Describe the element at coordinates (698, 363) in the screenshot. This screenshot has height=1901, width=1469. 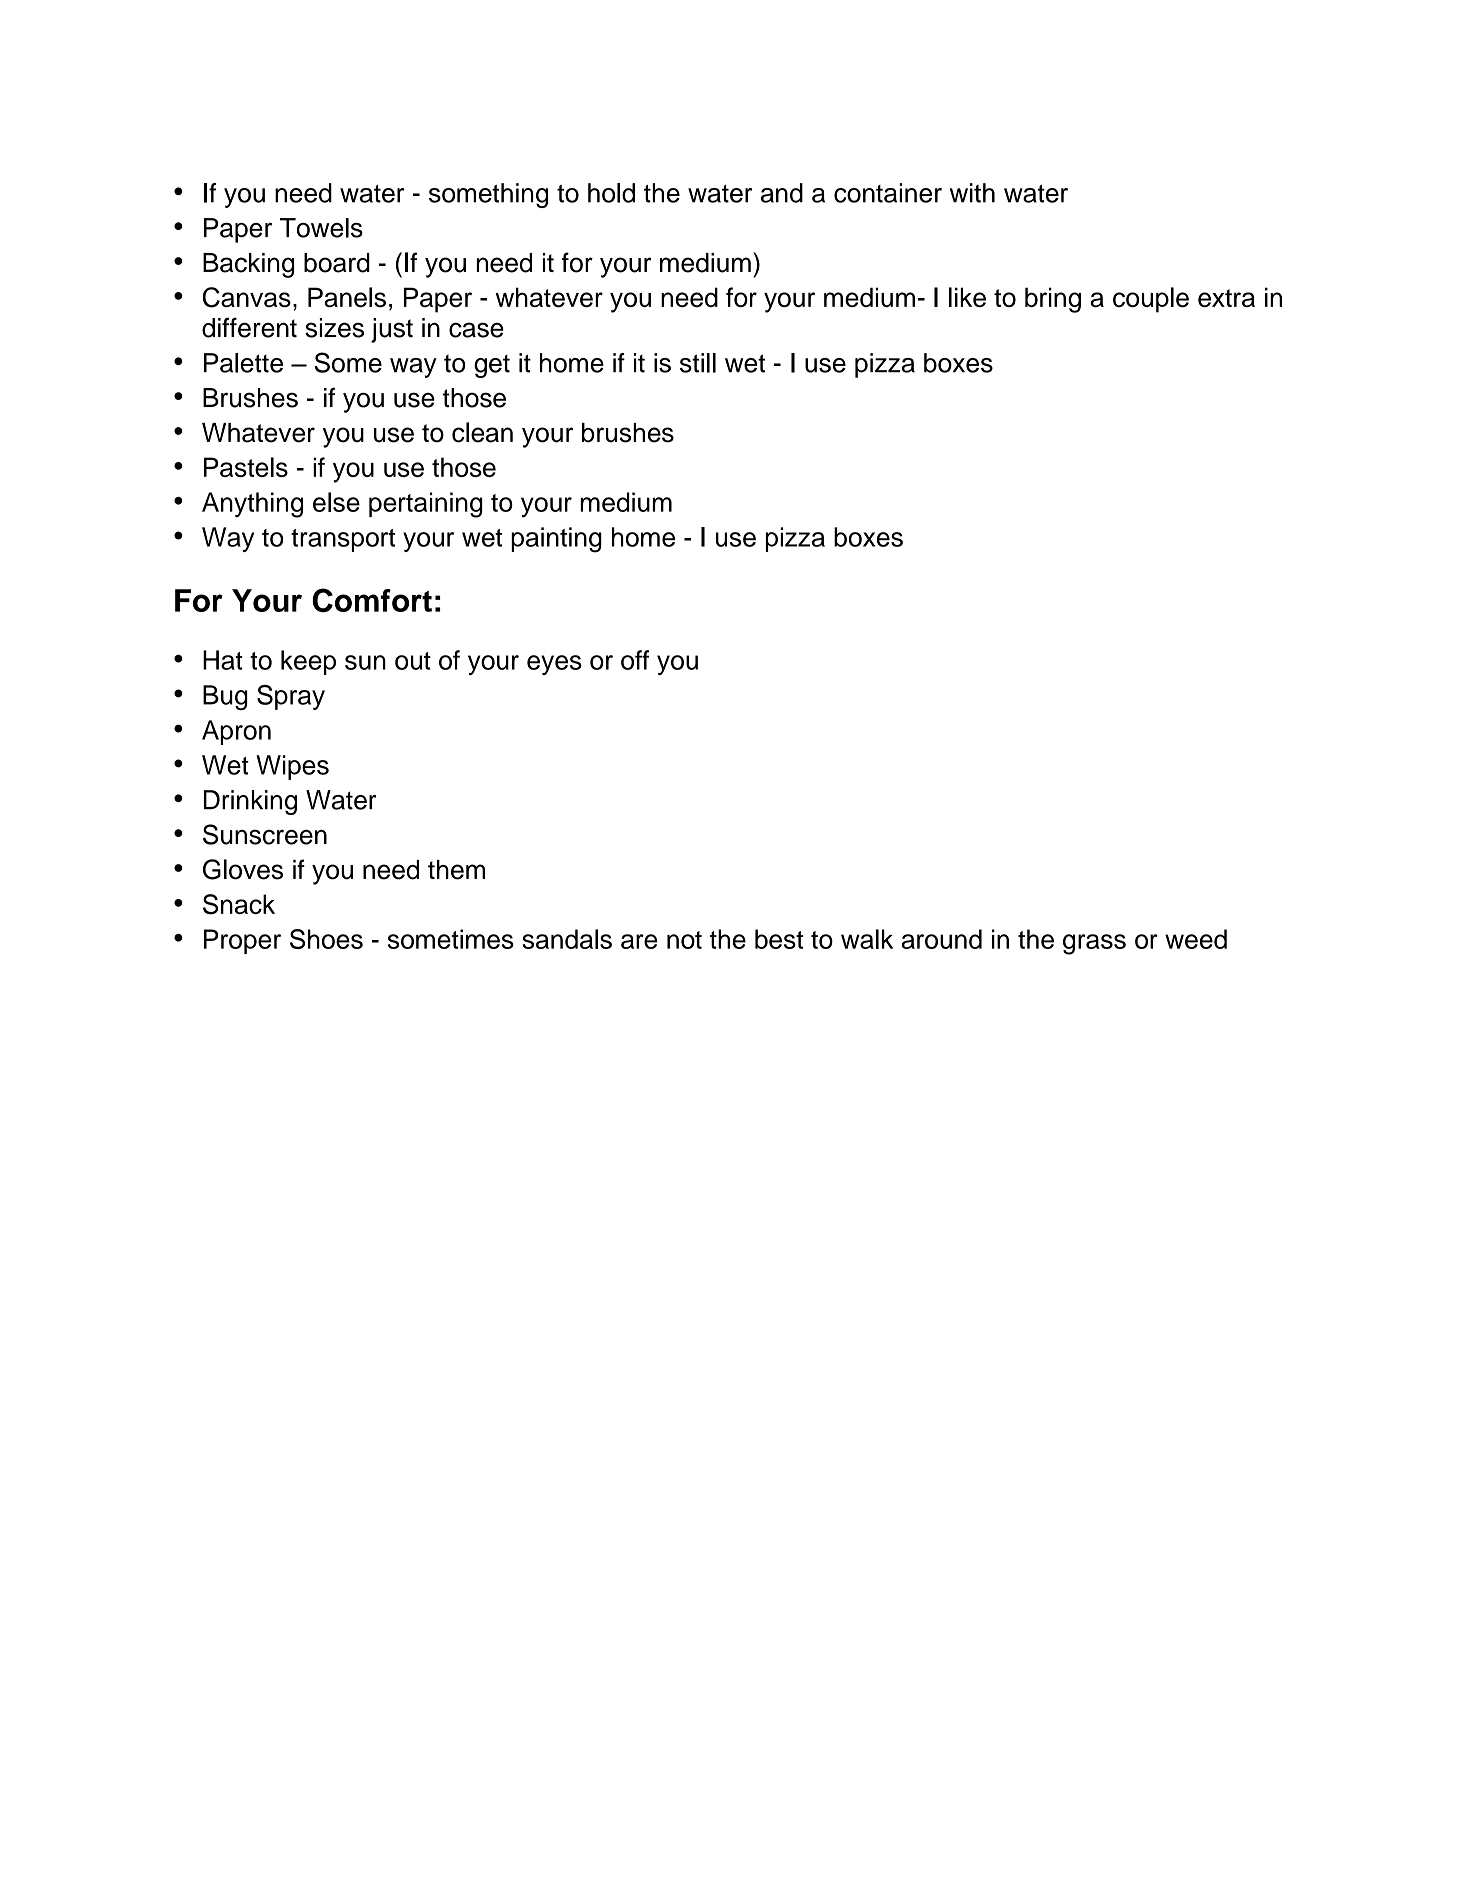
I see `still` at that location.
